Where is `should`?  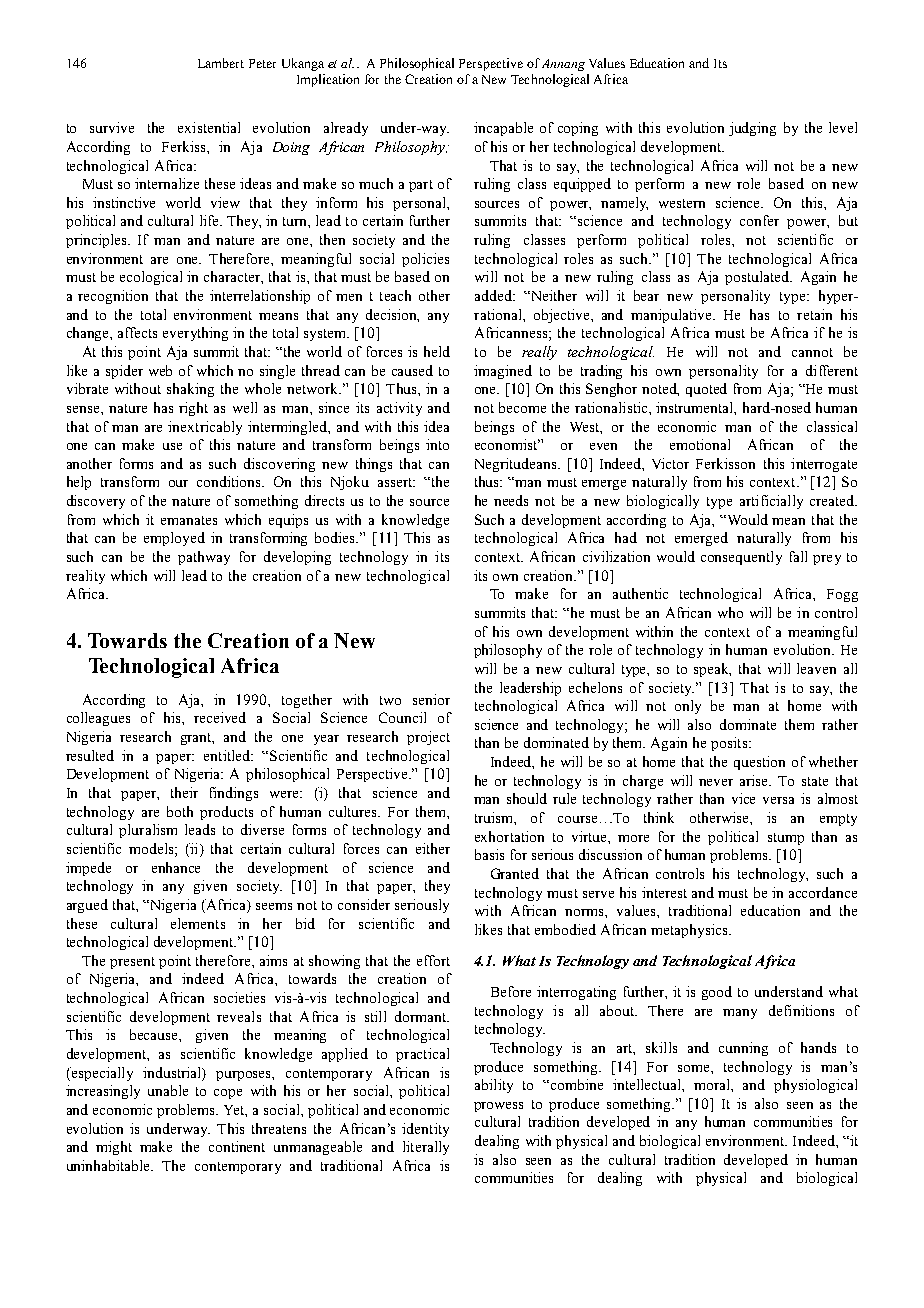 should is located at coordinates (527, 798).
